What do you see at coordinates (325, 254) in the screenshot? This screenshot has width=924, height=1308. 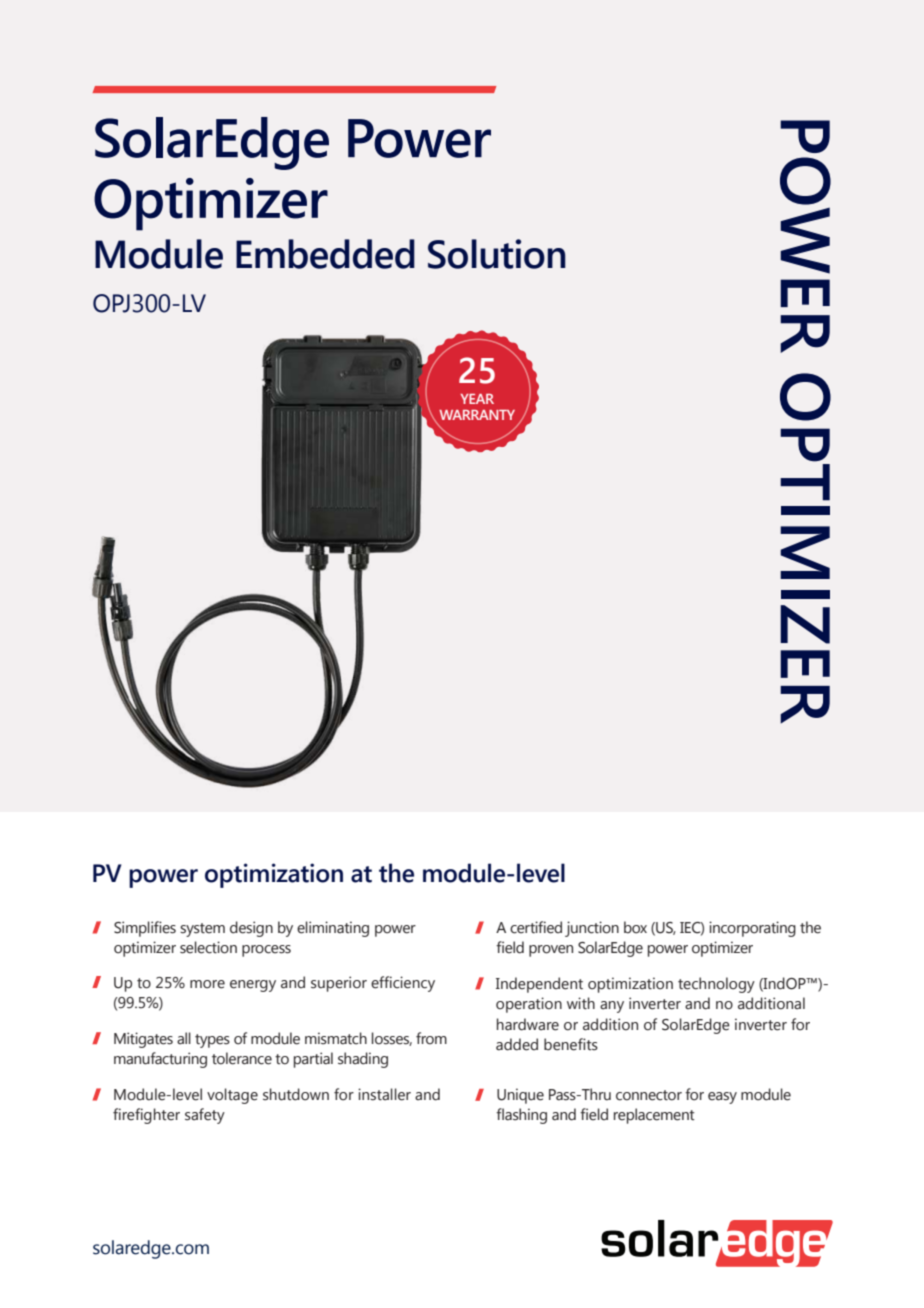 I see `Embedded` at bounding box center [325, 254].
